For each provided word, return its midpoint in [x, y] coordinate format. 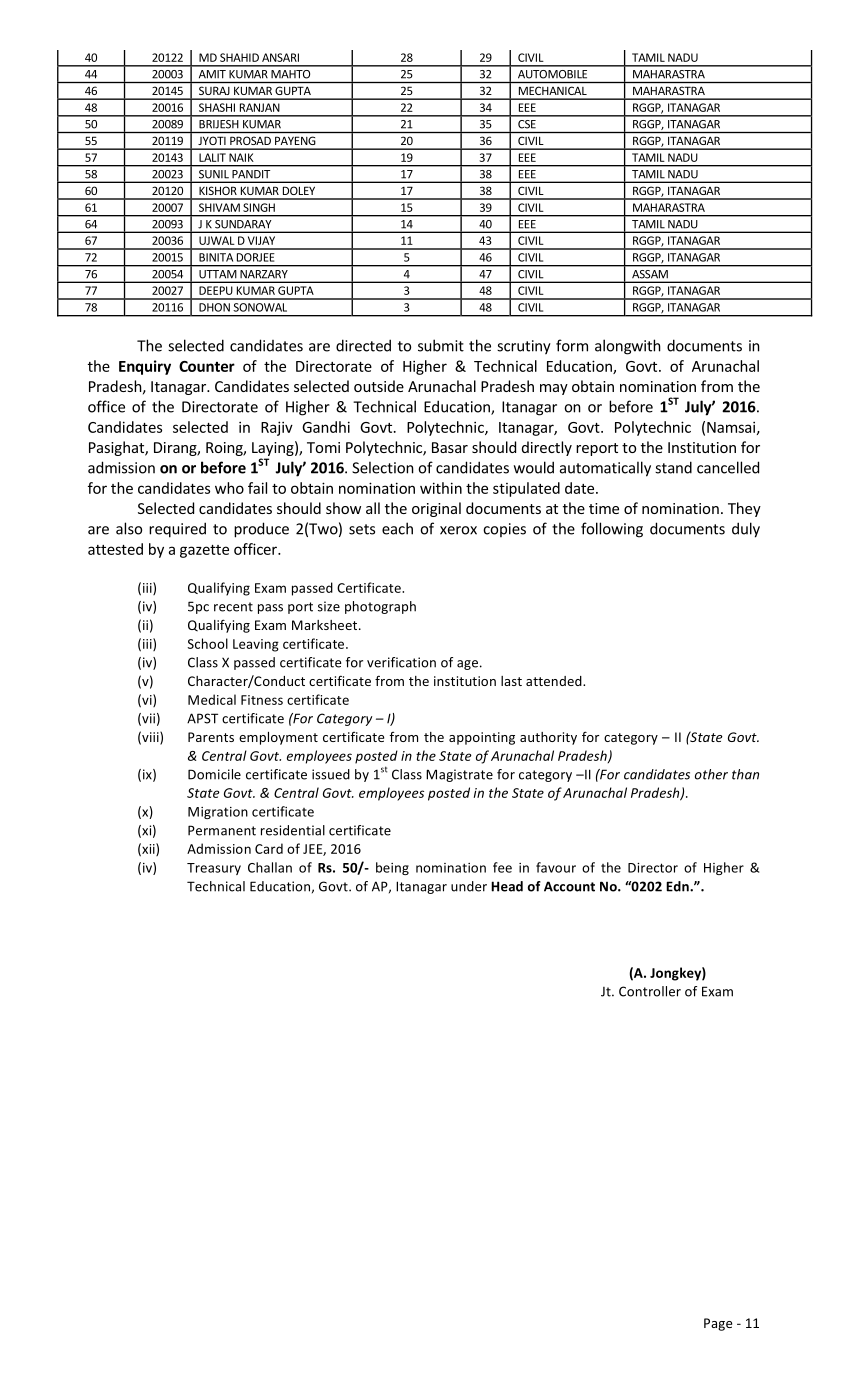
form [572, 345]
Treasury [214, 869]
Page [718, 1324]
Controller [650, 991]
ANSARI [280, 57]
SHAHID [239, 57]
